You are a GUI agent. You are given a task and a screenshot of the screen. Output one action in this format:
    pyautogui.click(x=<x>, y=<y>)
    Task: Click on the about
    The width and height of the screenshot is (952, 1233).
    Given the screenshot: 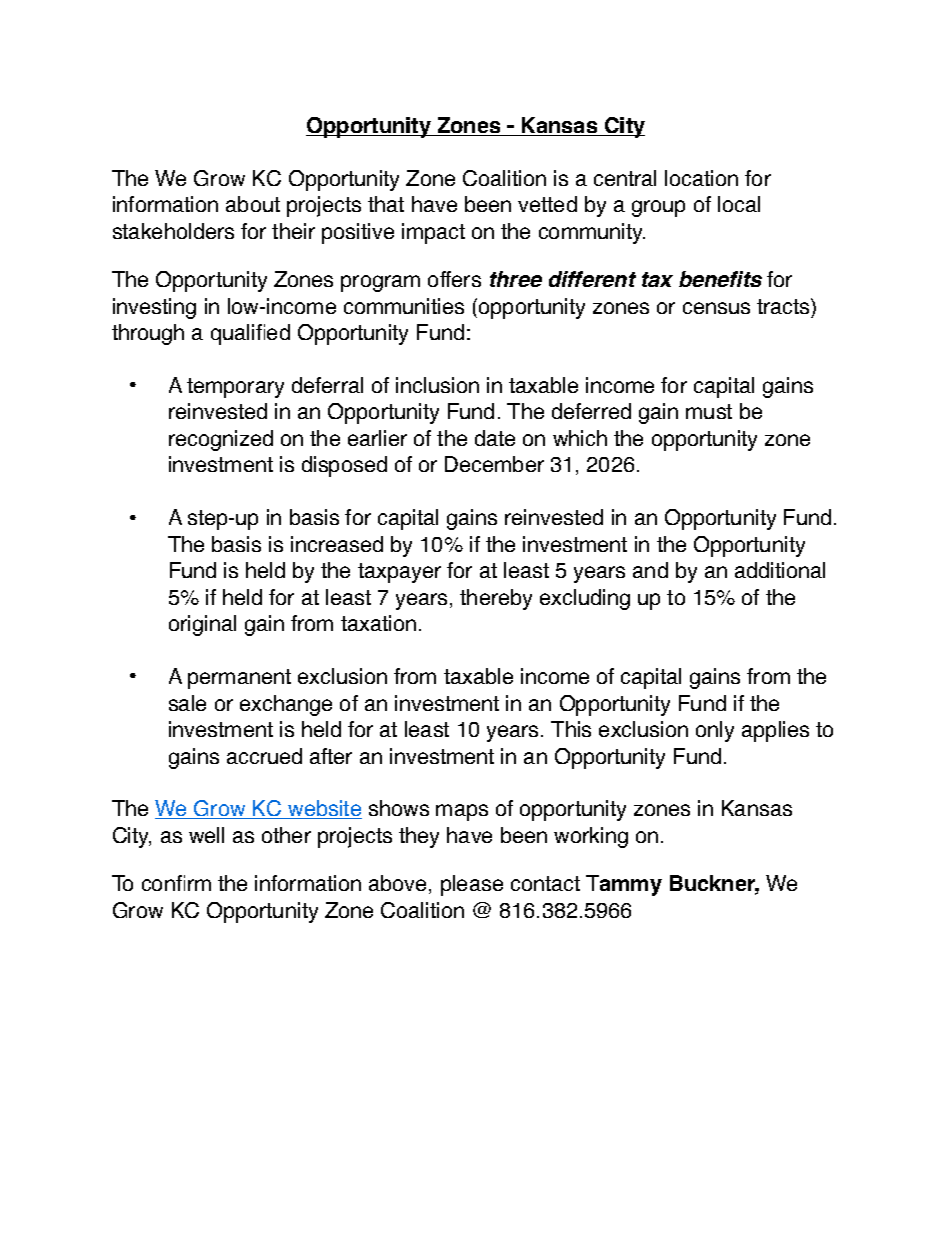 What is the action you would take?
    pyautogui.click(x=253, y=204)
